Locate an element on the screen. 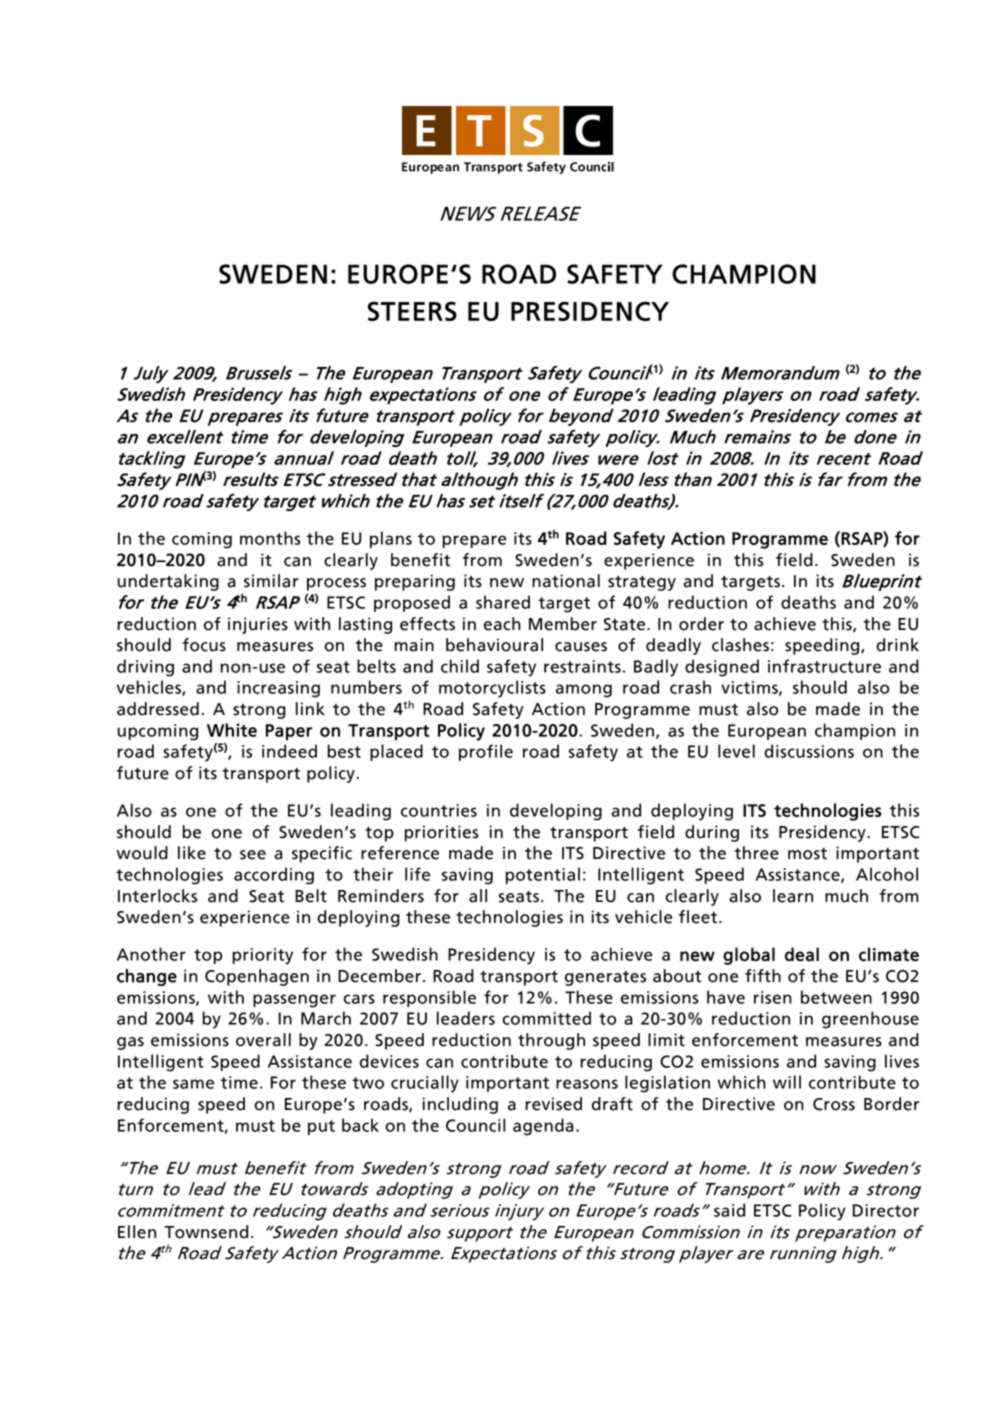 This screenshot has height=1406, width=993. said is located at coordinates (729, 1210).
